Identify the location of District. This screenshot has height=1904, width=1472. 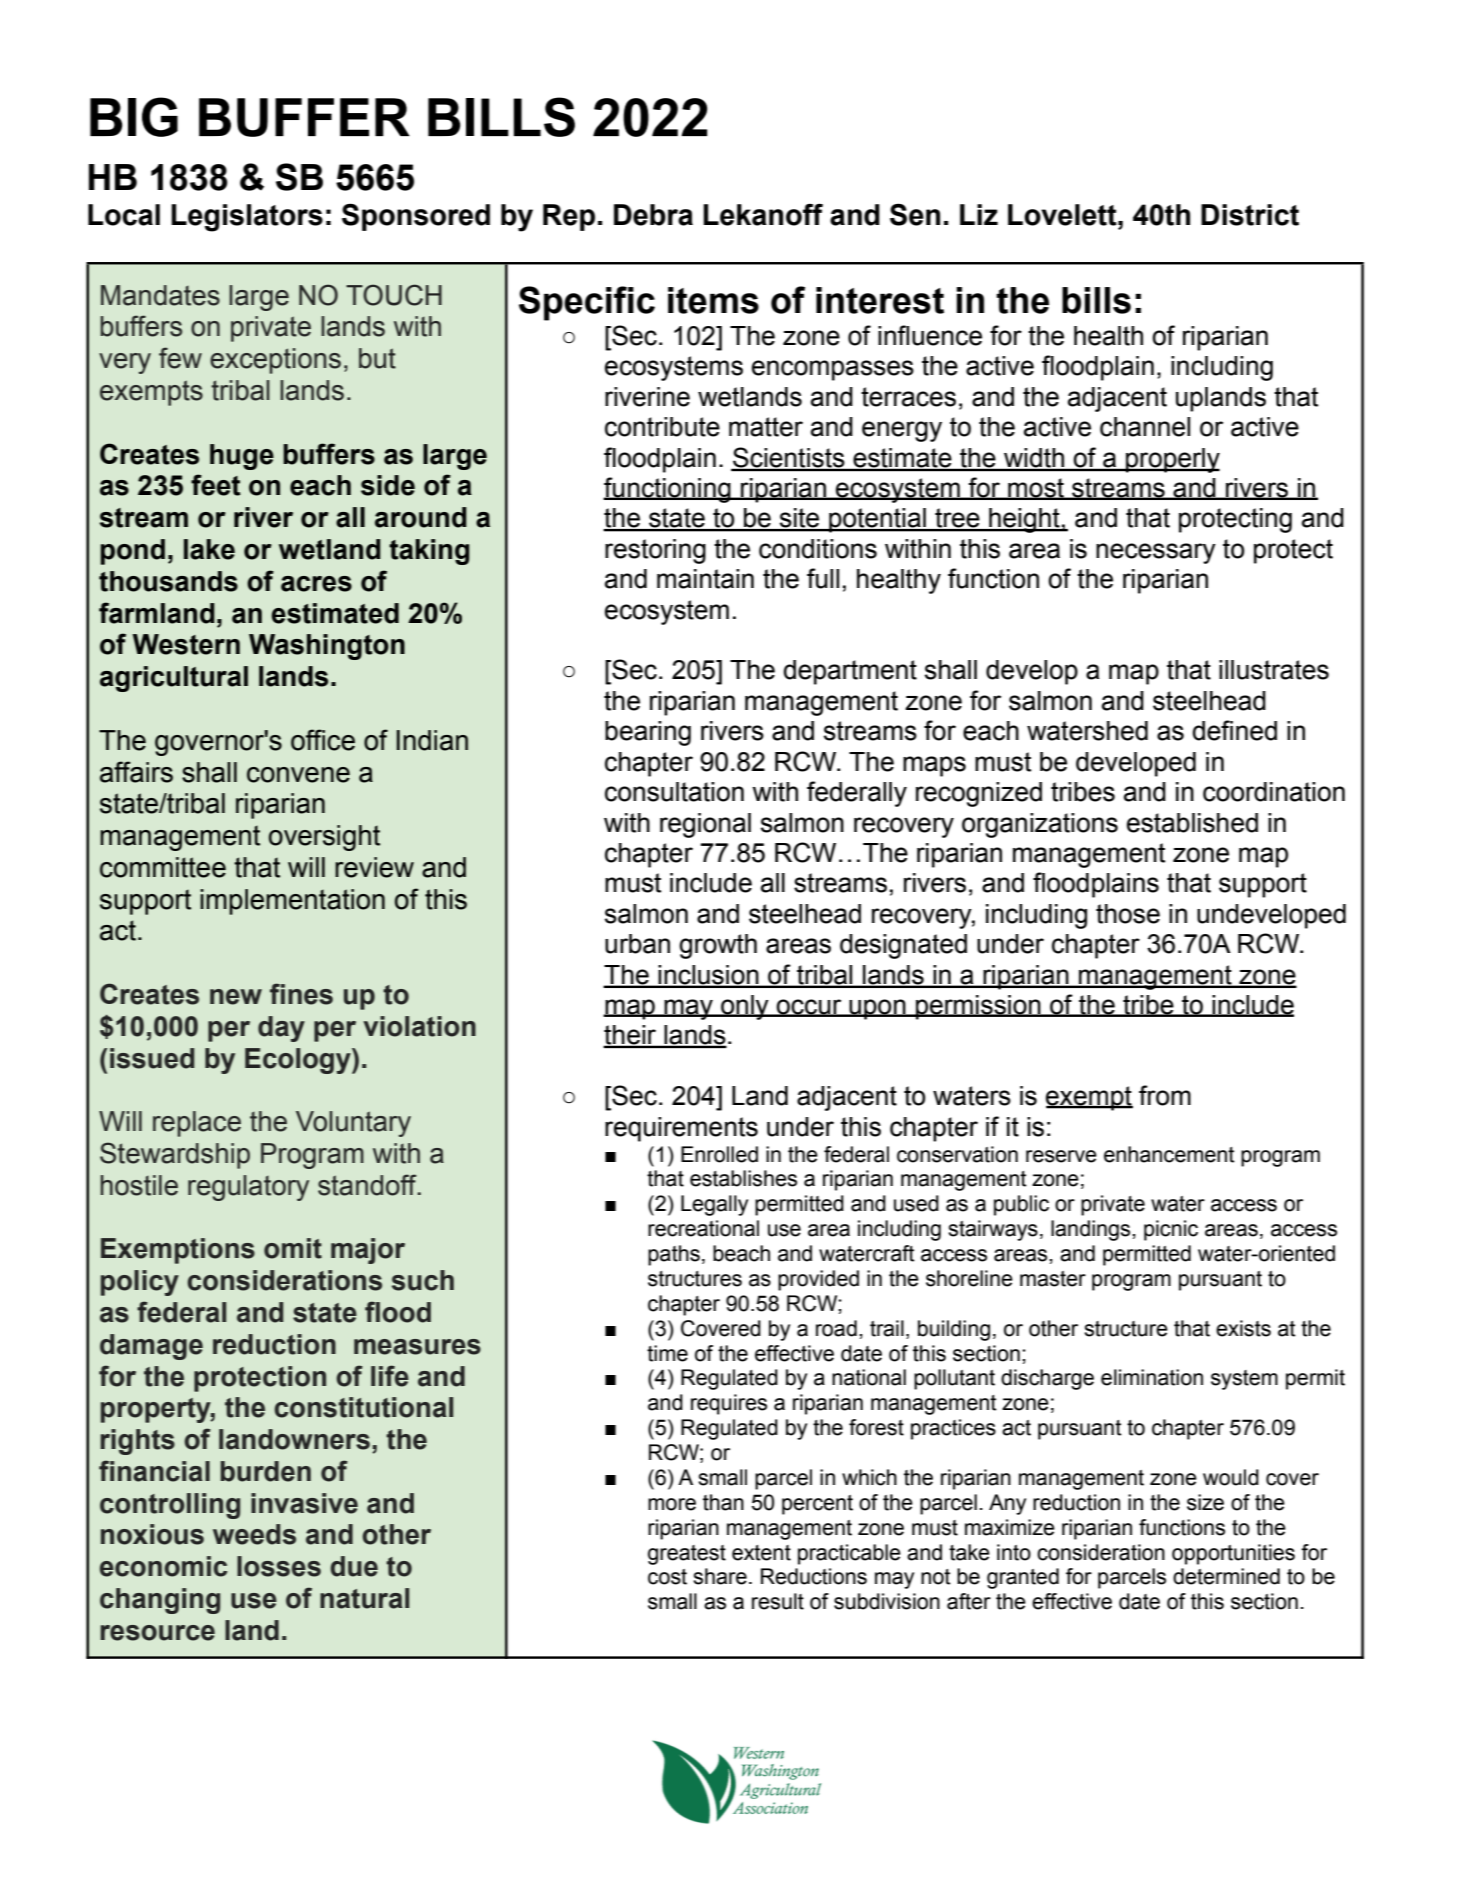
(1250, 215).
